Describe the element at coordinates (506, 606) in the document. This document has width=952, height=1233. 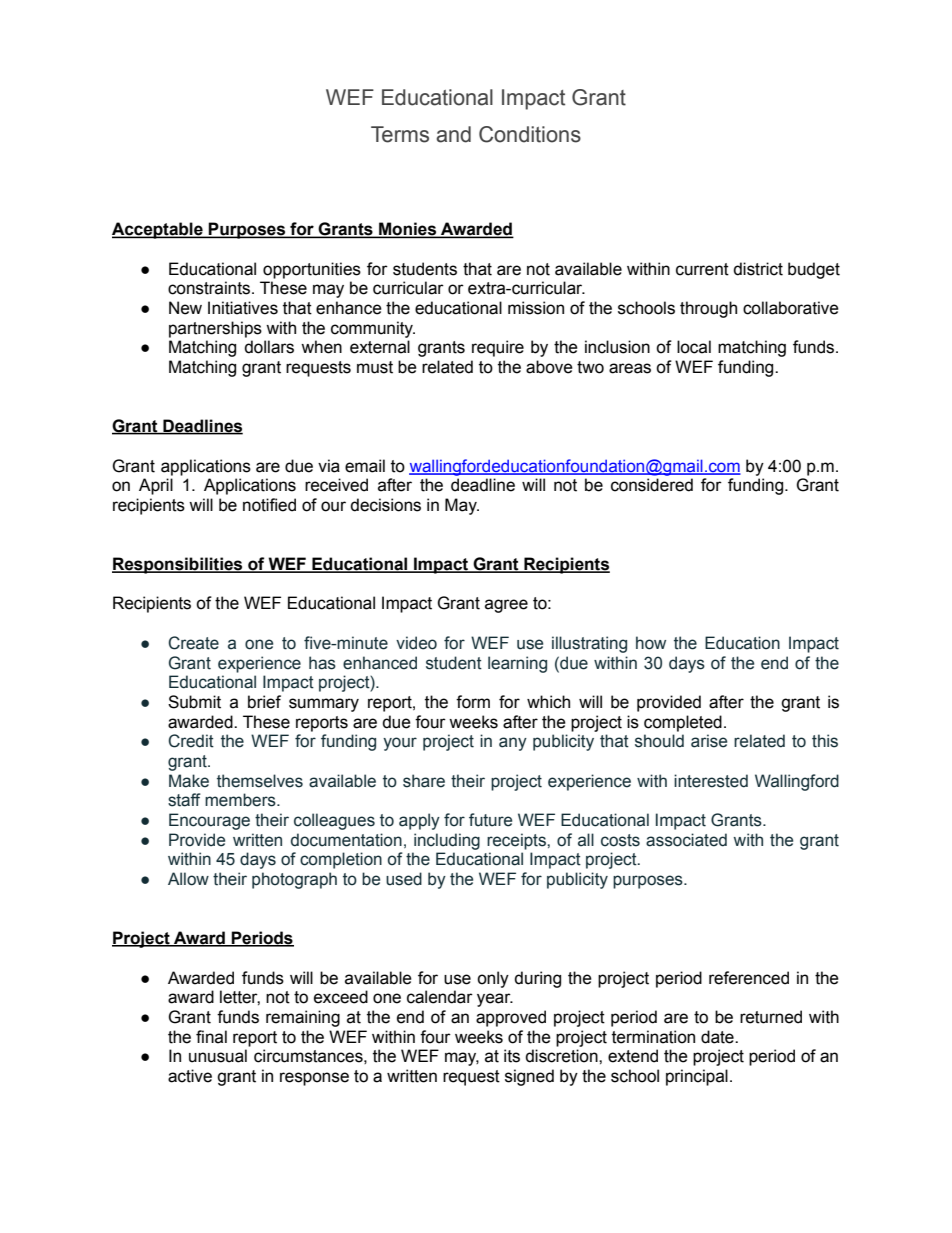
I see `agree` at that location.
